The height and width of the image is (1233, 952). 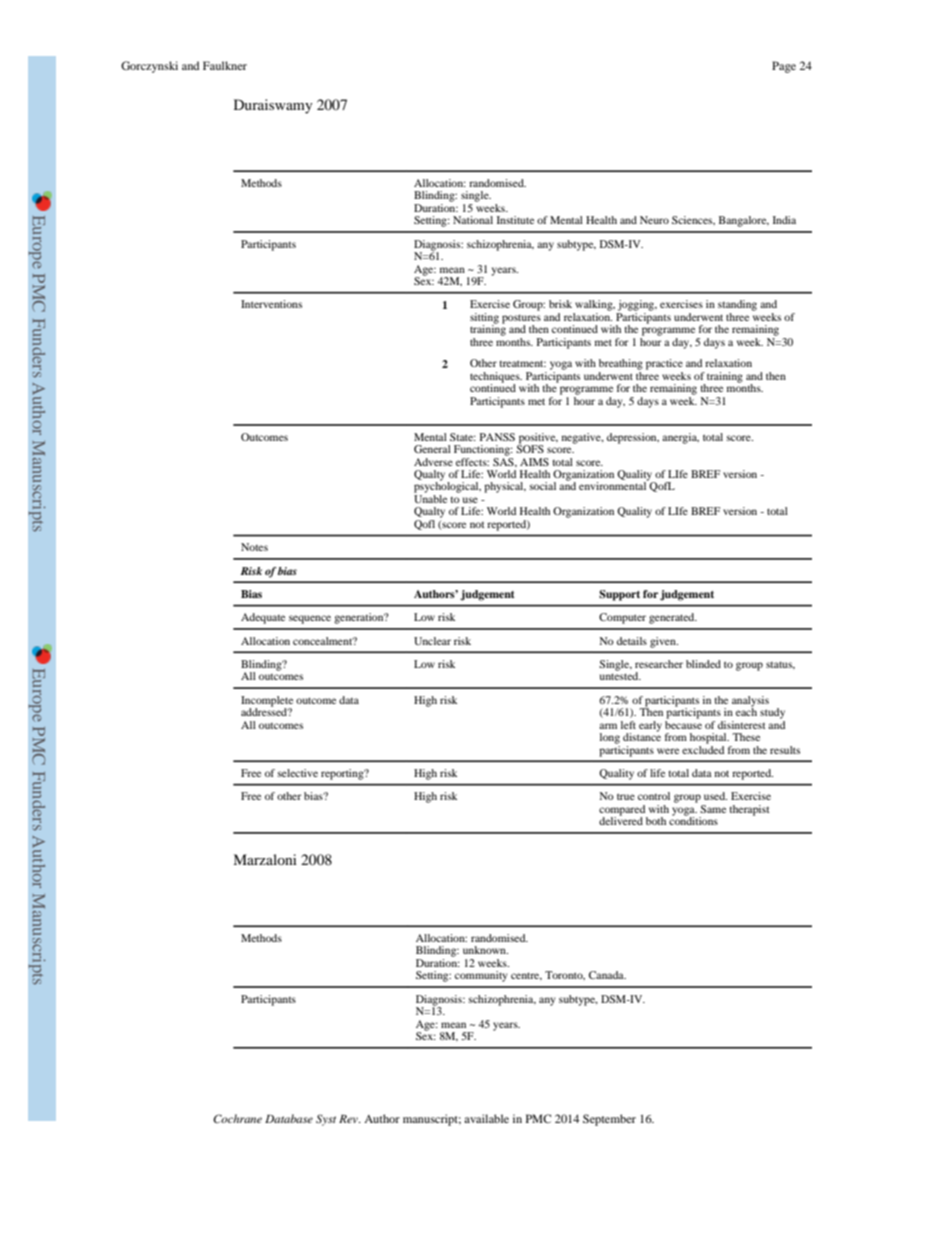 What do you see at coordinates (521, 320) in the image?
I see `postures` at bounding box center [521, 320].
